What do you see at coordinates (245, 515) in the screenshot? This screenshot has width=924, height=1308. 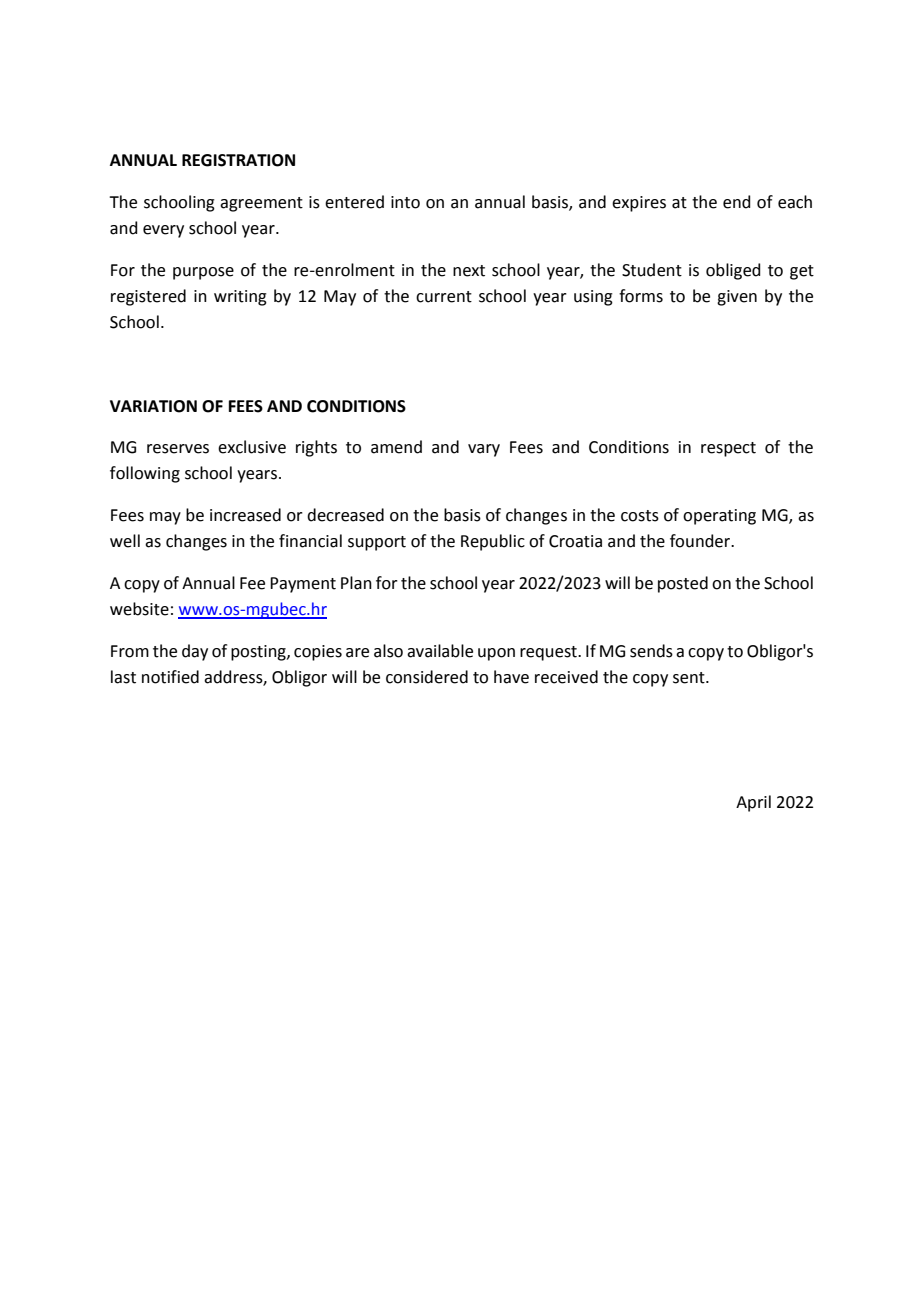 I see `increased` at bounding box center [245, 515].
